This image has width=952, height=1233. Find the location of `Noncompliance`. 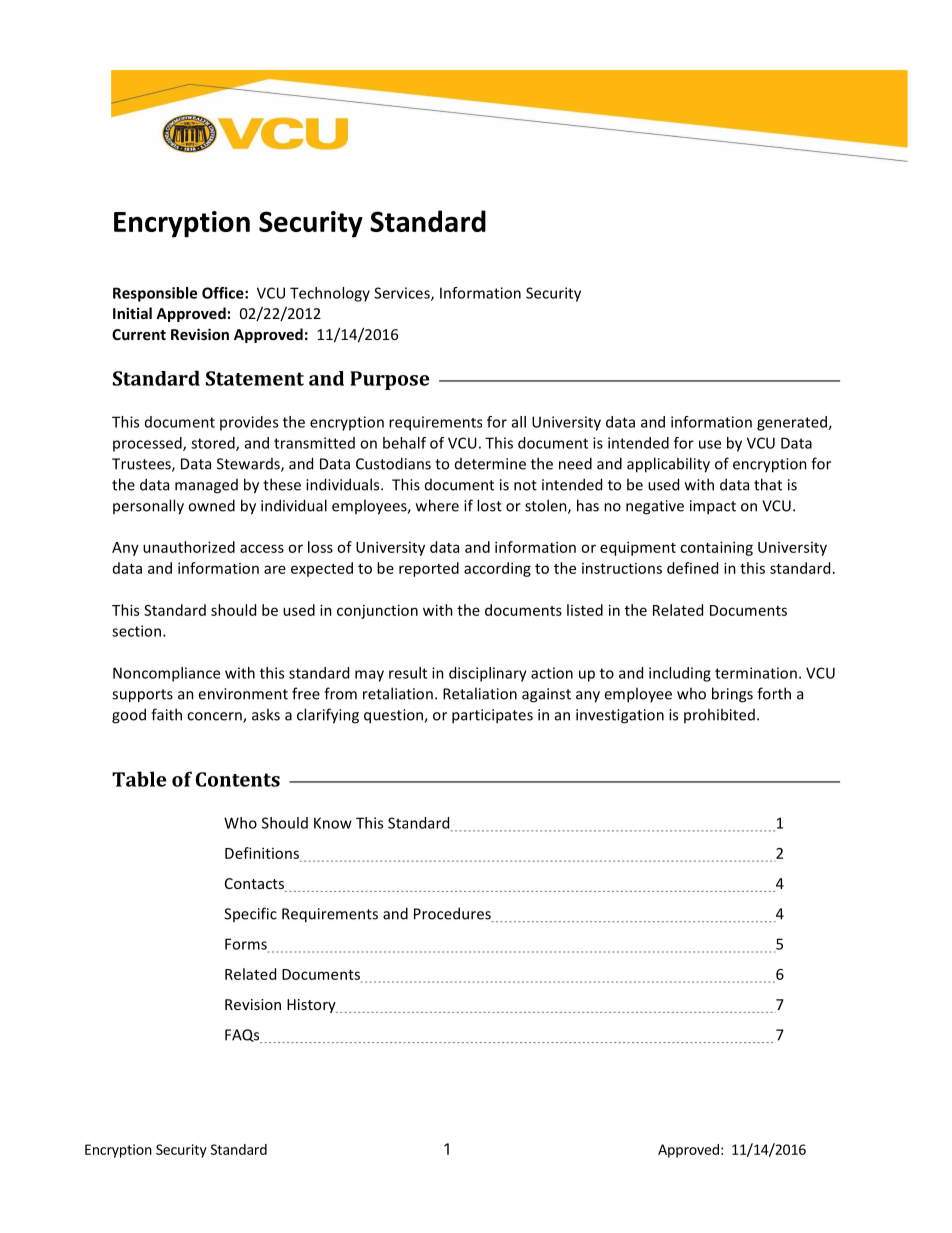

Noncompliance is located at coordinates (166, 674).
